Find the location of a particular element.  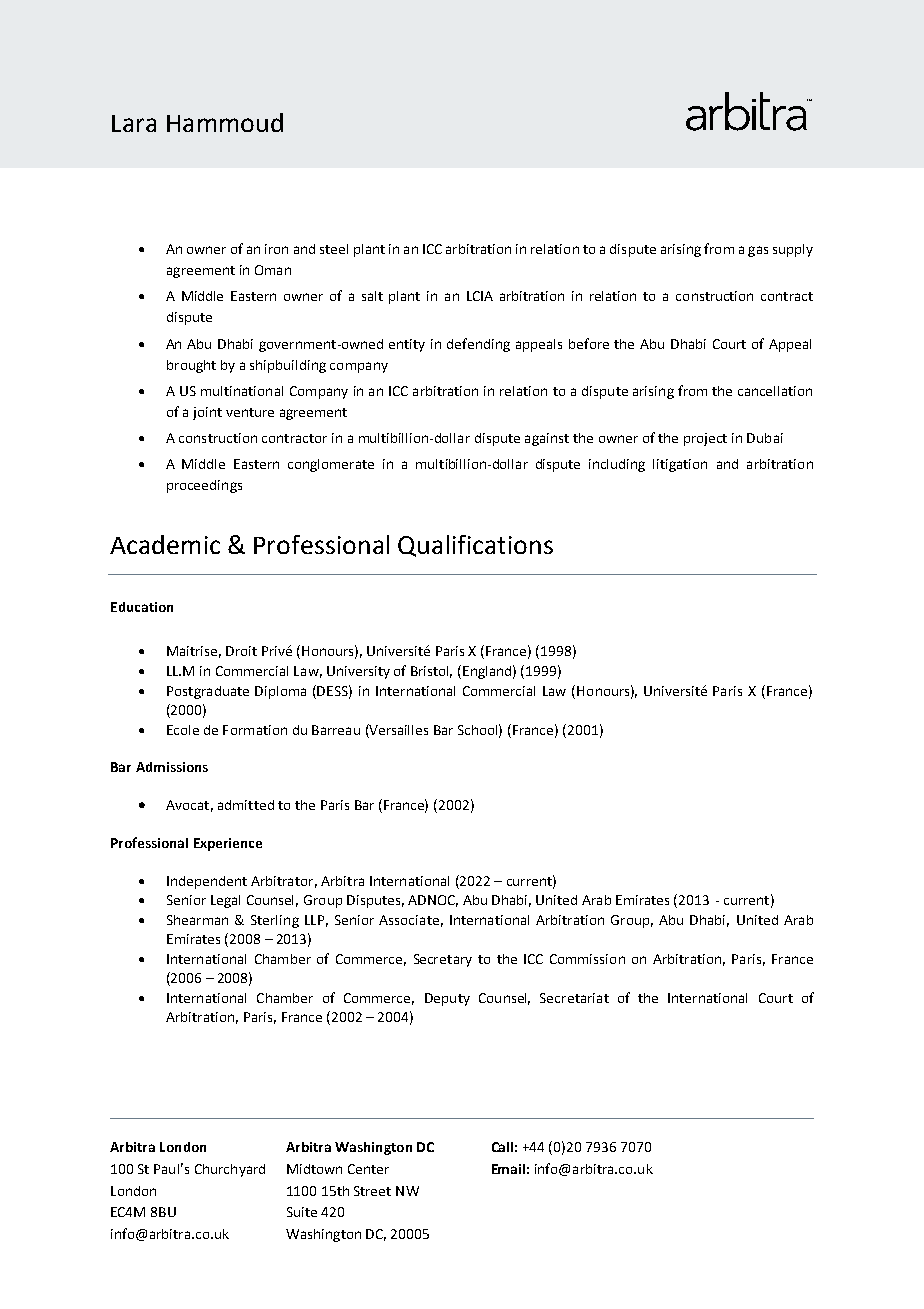

Legal is located at coordinates (225, 901).
